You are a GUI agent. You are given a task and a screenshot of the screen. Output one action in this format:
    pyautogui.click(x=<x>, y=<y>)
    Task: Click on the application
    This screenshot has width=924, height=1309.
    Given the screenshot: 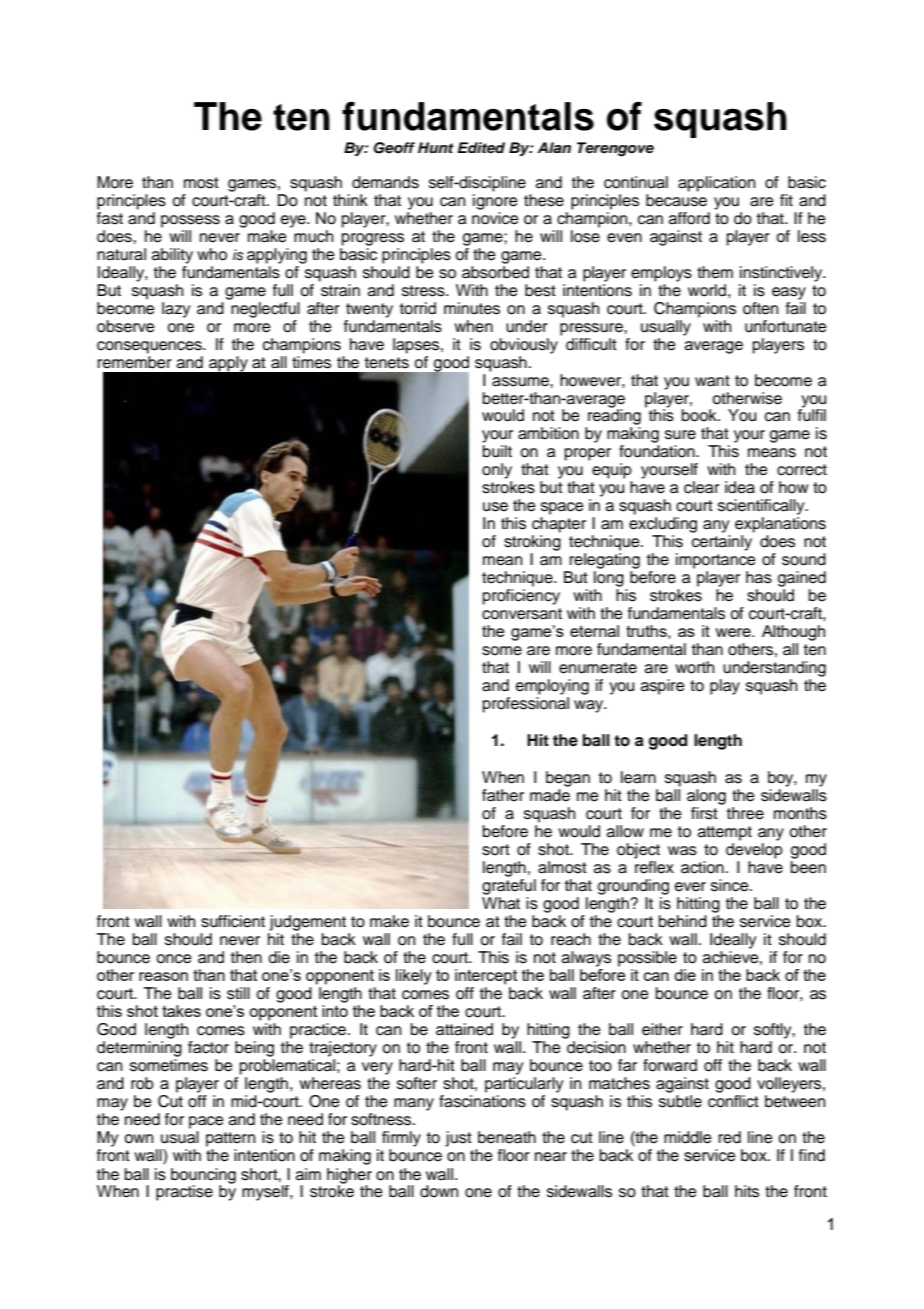 What is the action you would take?
    pyautogui.click(x=716, y=184)
